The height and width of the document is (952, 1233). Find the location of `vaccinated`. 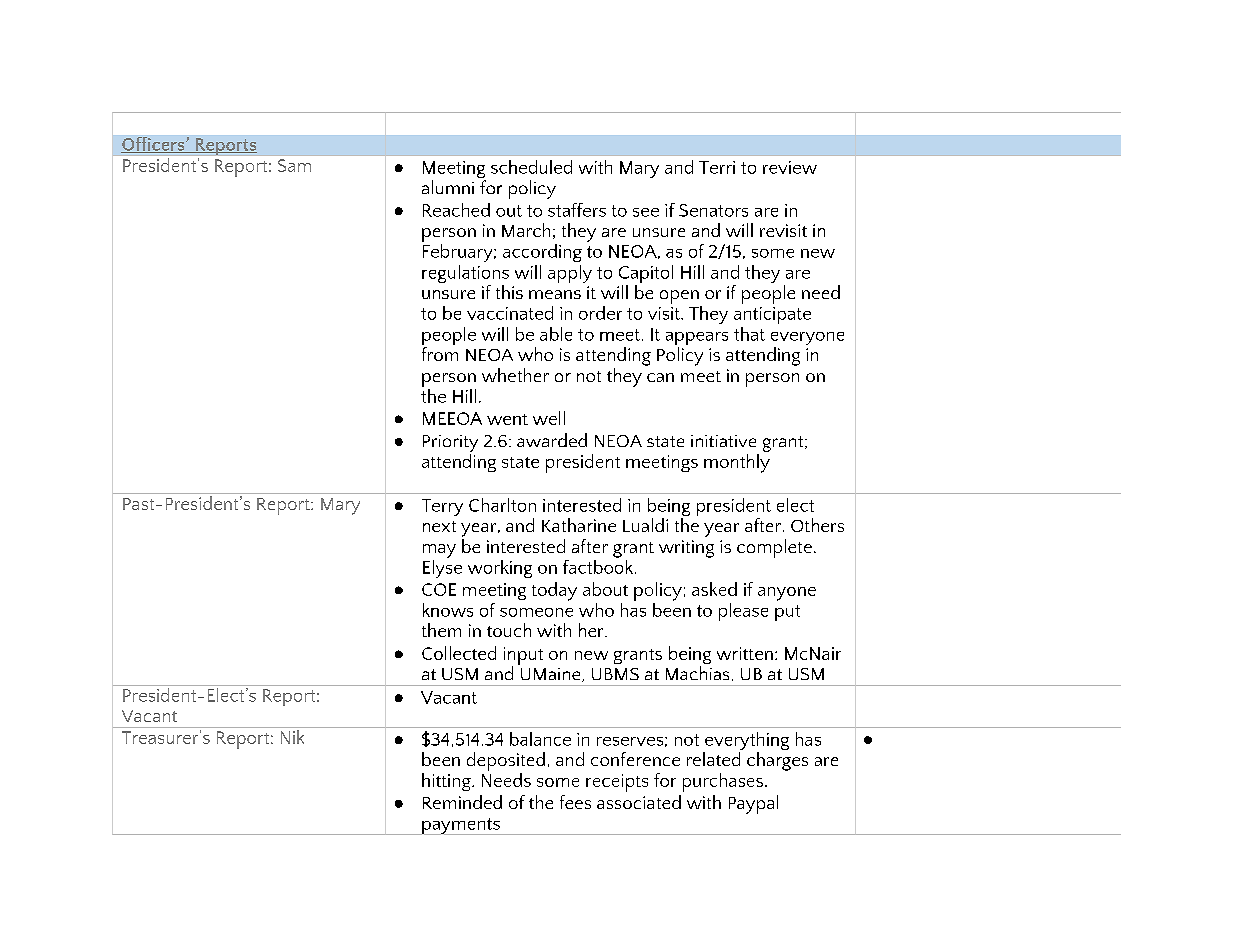

vaccinated is located at coordinates (510, 313).
